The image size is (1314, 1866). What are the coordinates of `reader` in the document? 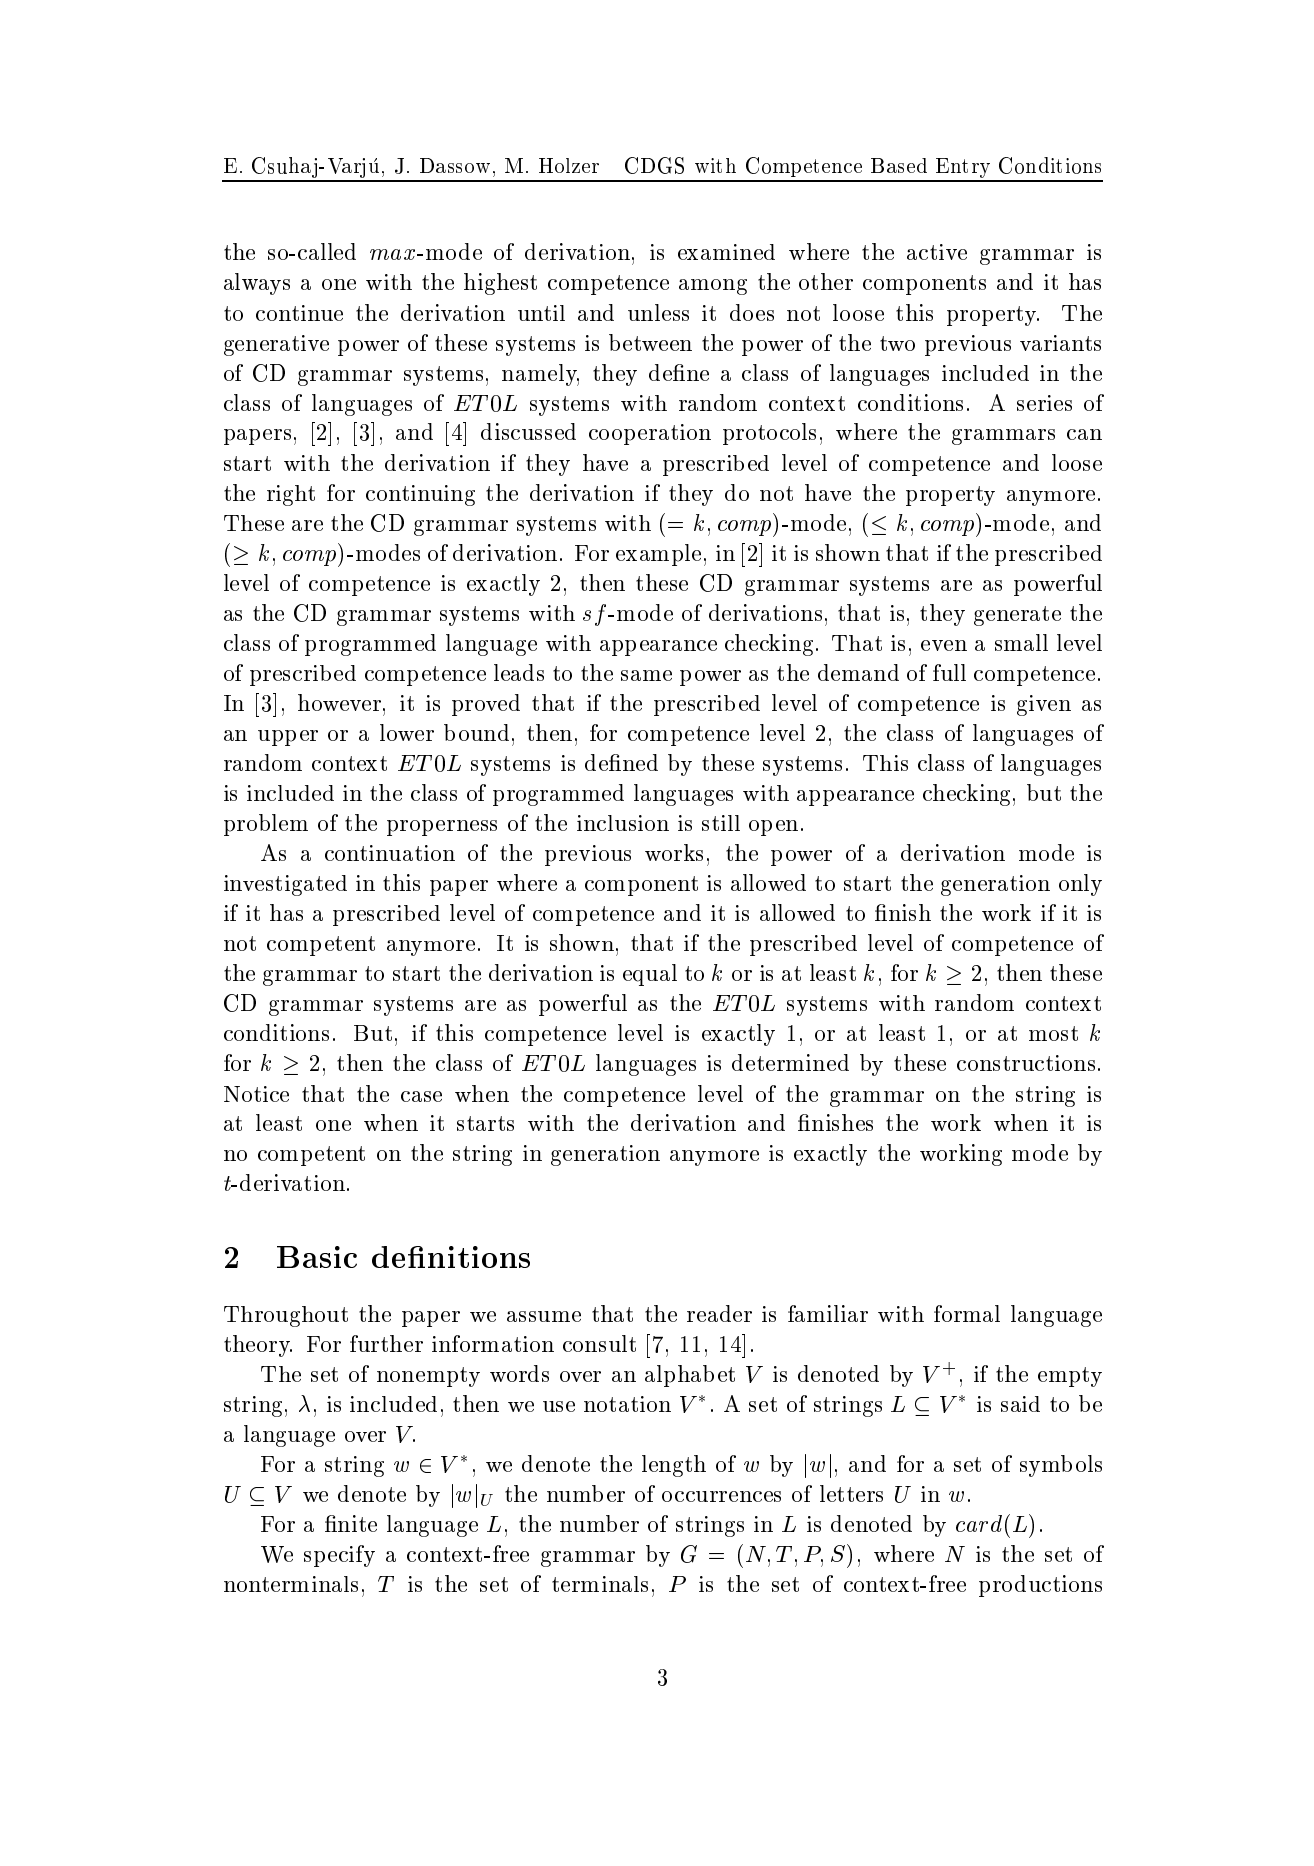 It's located at (719, 1313).
